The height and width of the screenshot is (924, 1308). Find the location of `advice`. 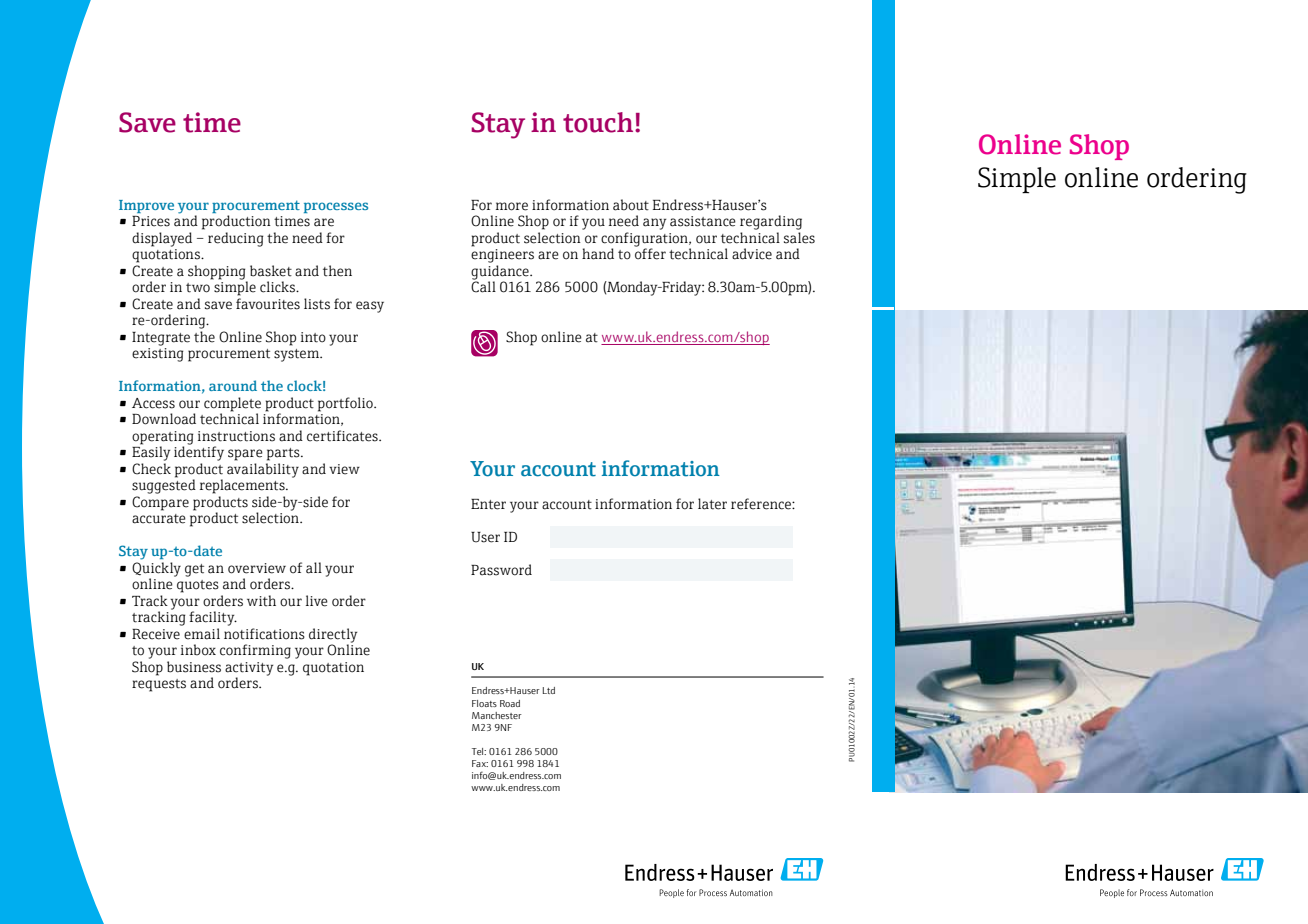

advice is located at coordinates (752, 254).
